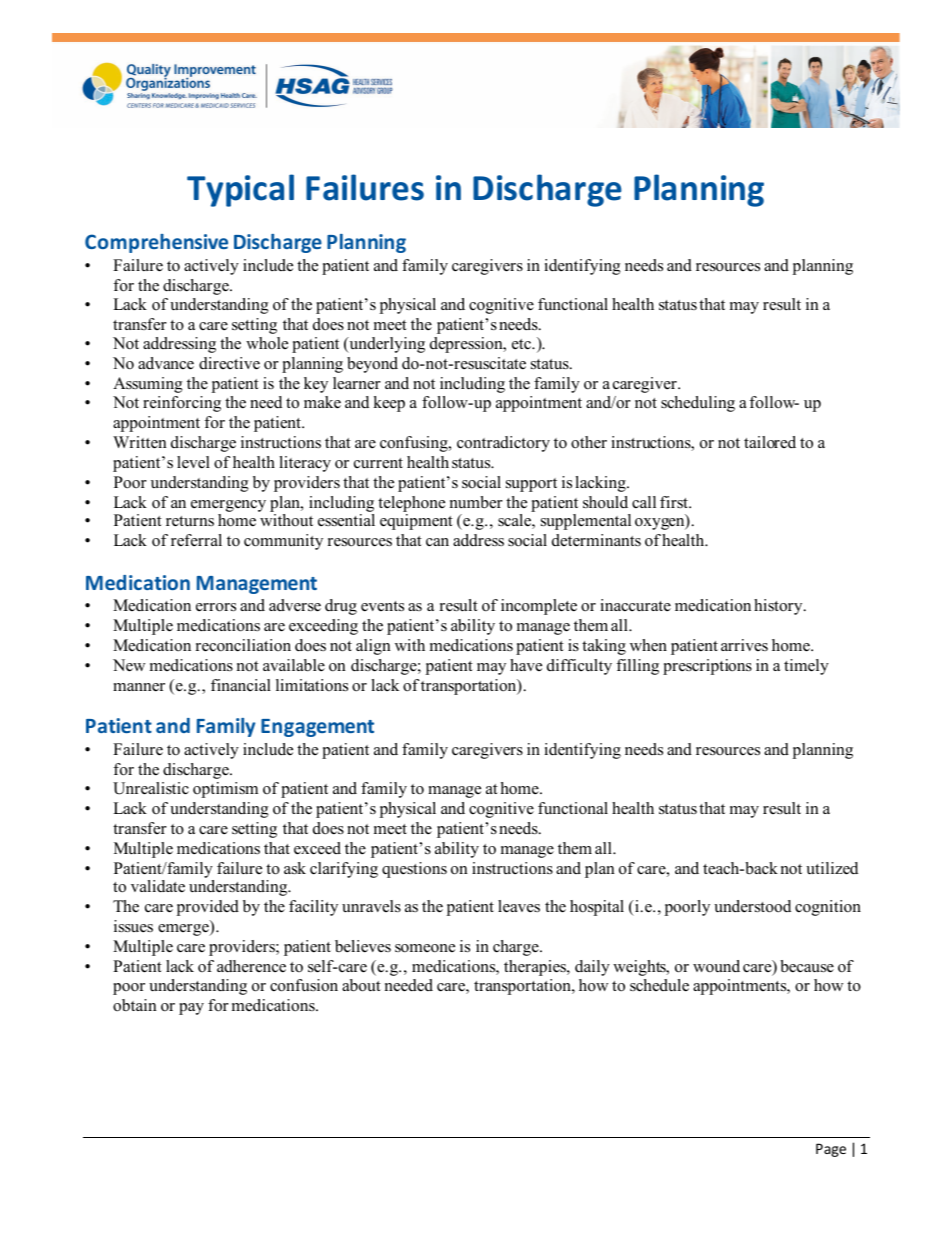 Image resolution: width=952 pixels, height=1233 pixels. Describe the element at coordinates (698, 404) in the page. I see `scheduling` at that location.
